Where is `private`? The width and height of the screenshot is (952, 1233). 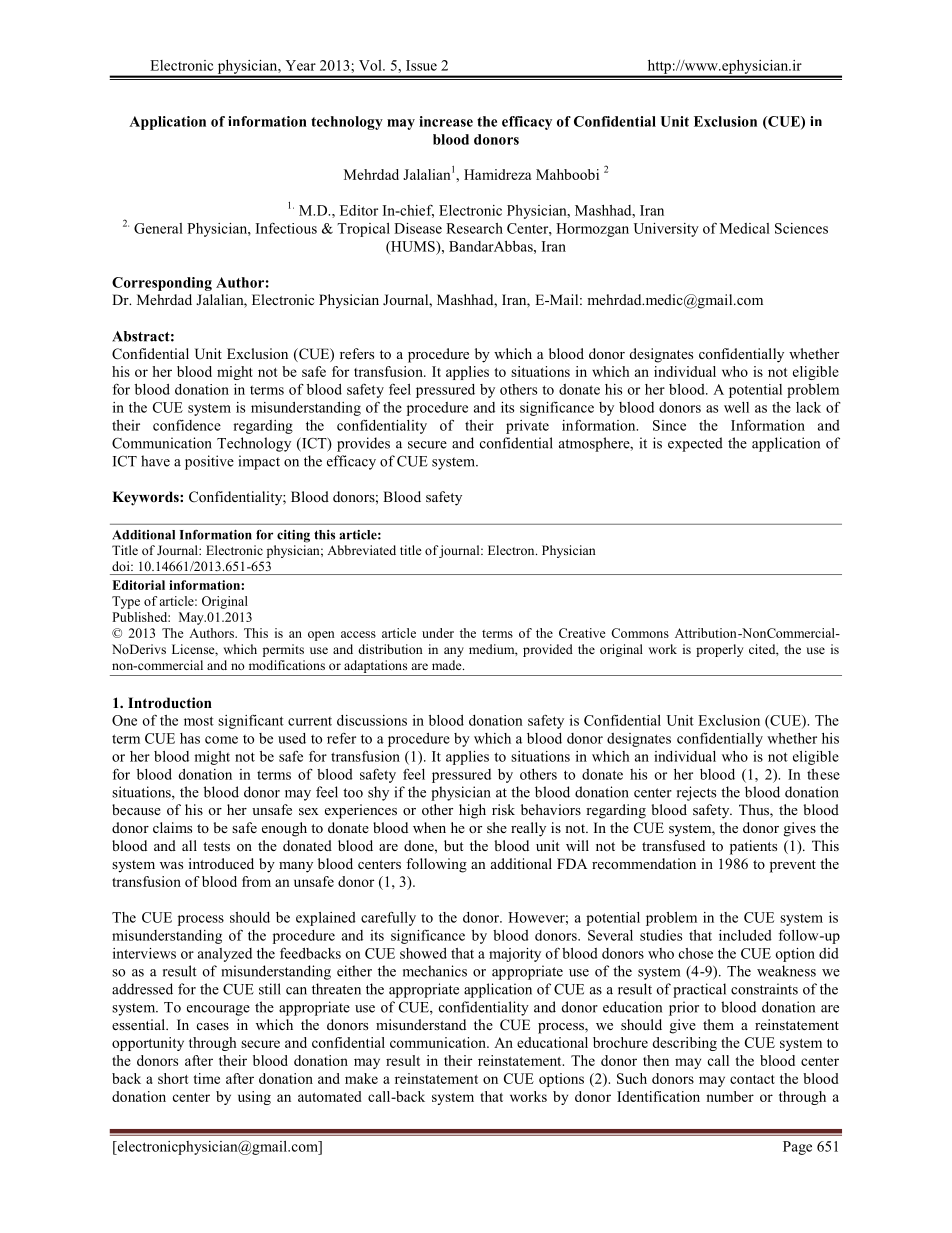 private is located at coordinates (527, 427).
